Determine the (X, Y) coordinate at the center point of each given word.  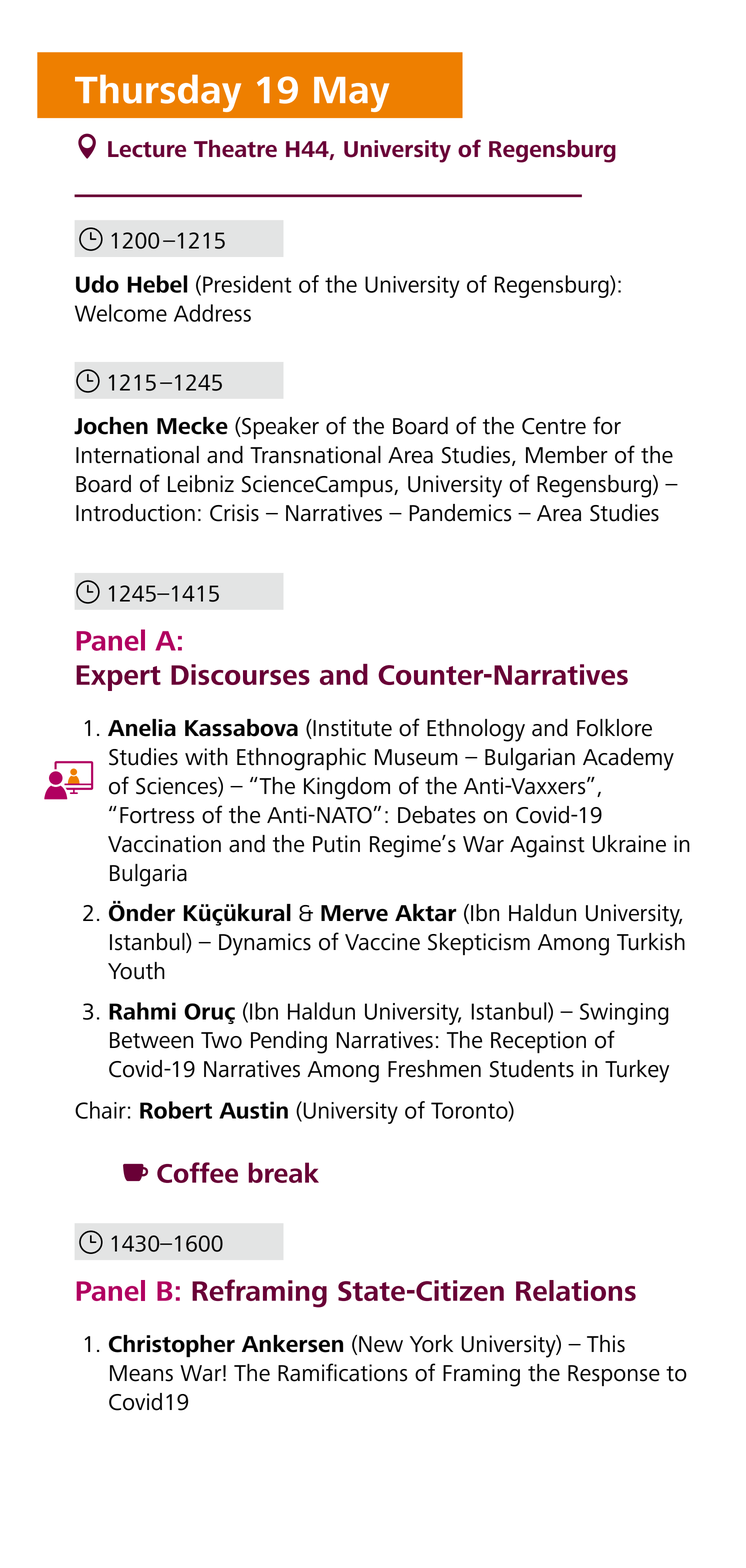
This (606, 1344)
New (381, 1344)
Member (567, 455)
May (351, 94)
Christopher (172, 1346)
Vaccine (382, 942)
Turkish (651, 942)
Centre (554, 426)
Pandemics (460, 513)
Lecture (147, 149)
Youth (136, 971)
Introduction (135, 513)
